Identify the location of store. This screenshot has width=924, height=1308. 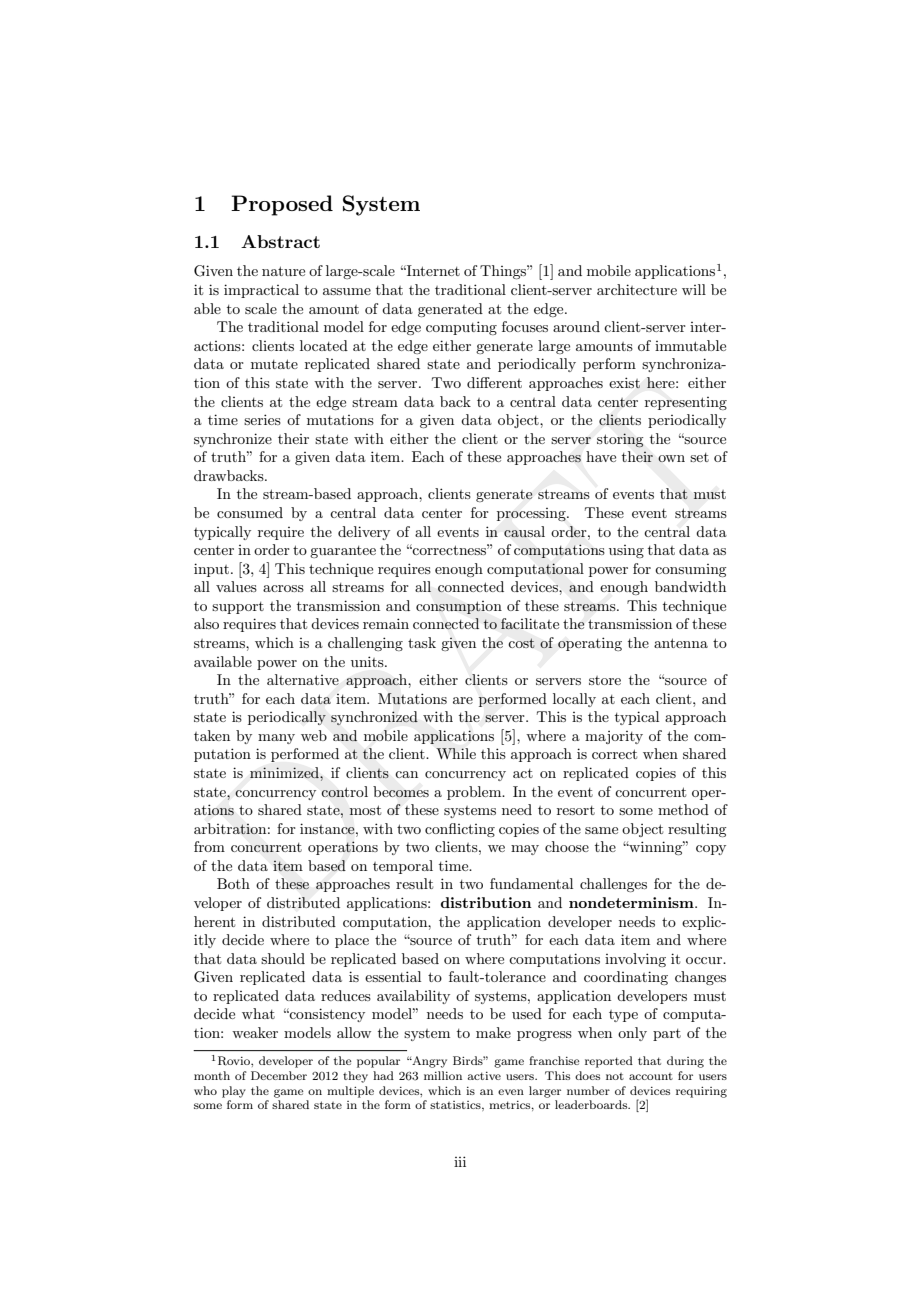
(605, 680).
